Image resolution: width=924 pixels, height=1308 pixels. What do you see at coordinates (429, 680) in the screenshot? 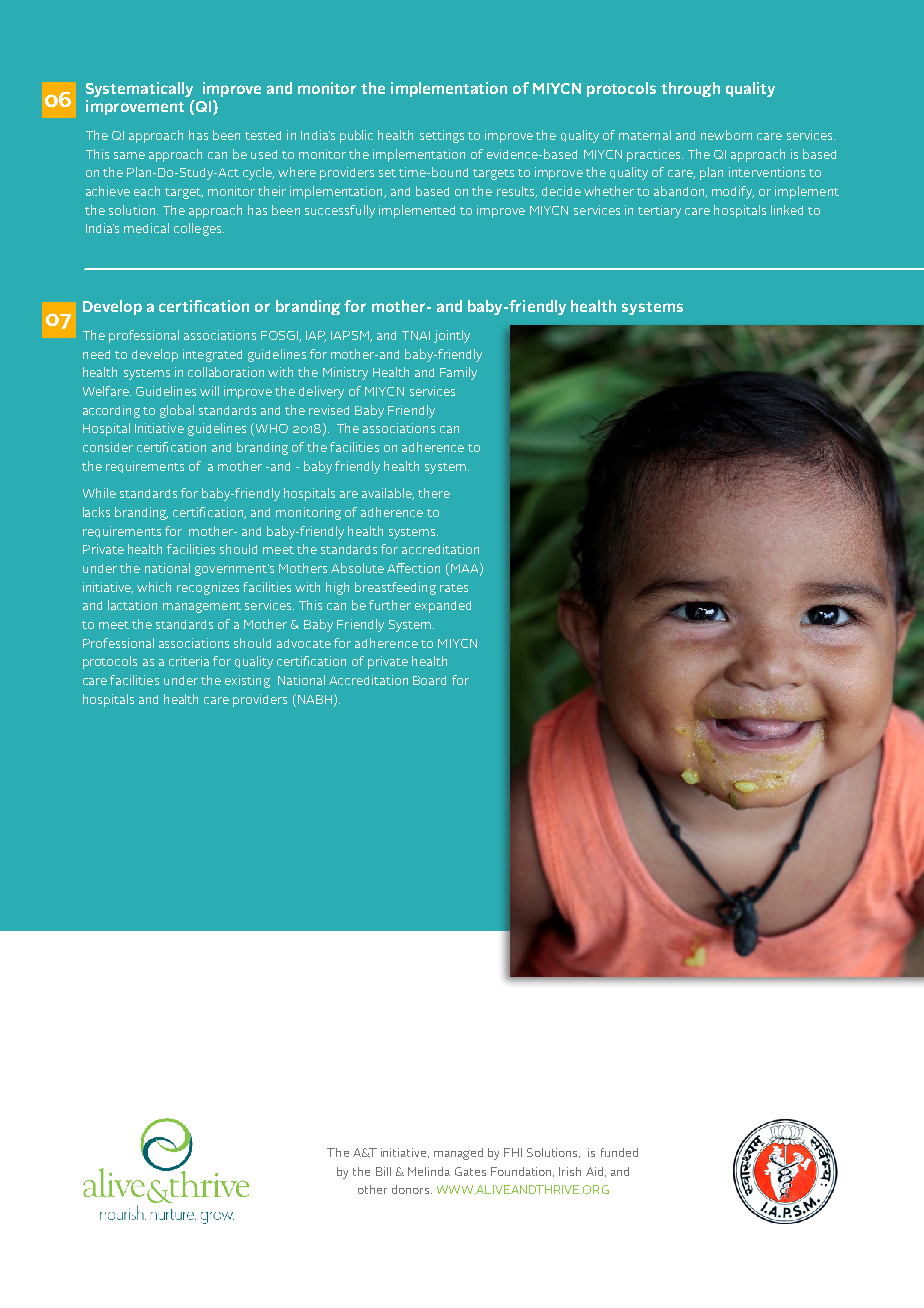
I see `Board` at bounding box center [429, 680].
